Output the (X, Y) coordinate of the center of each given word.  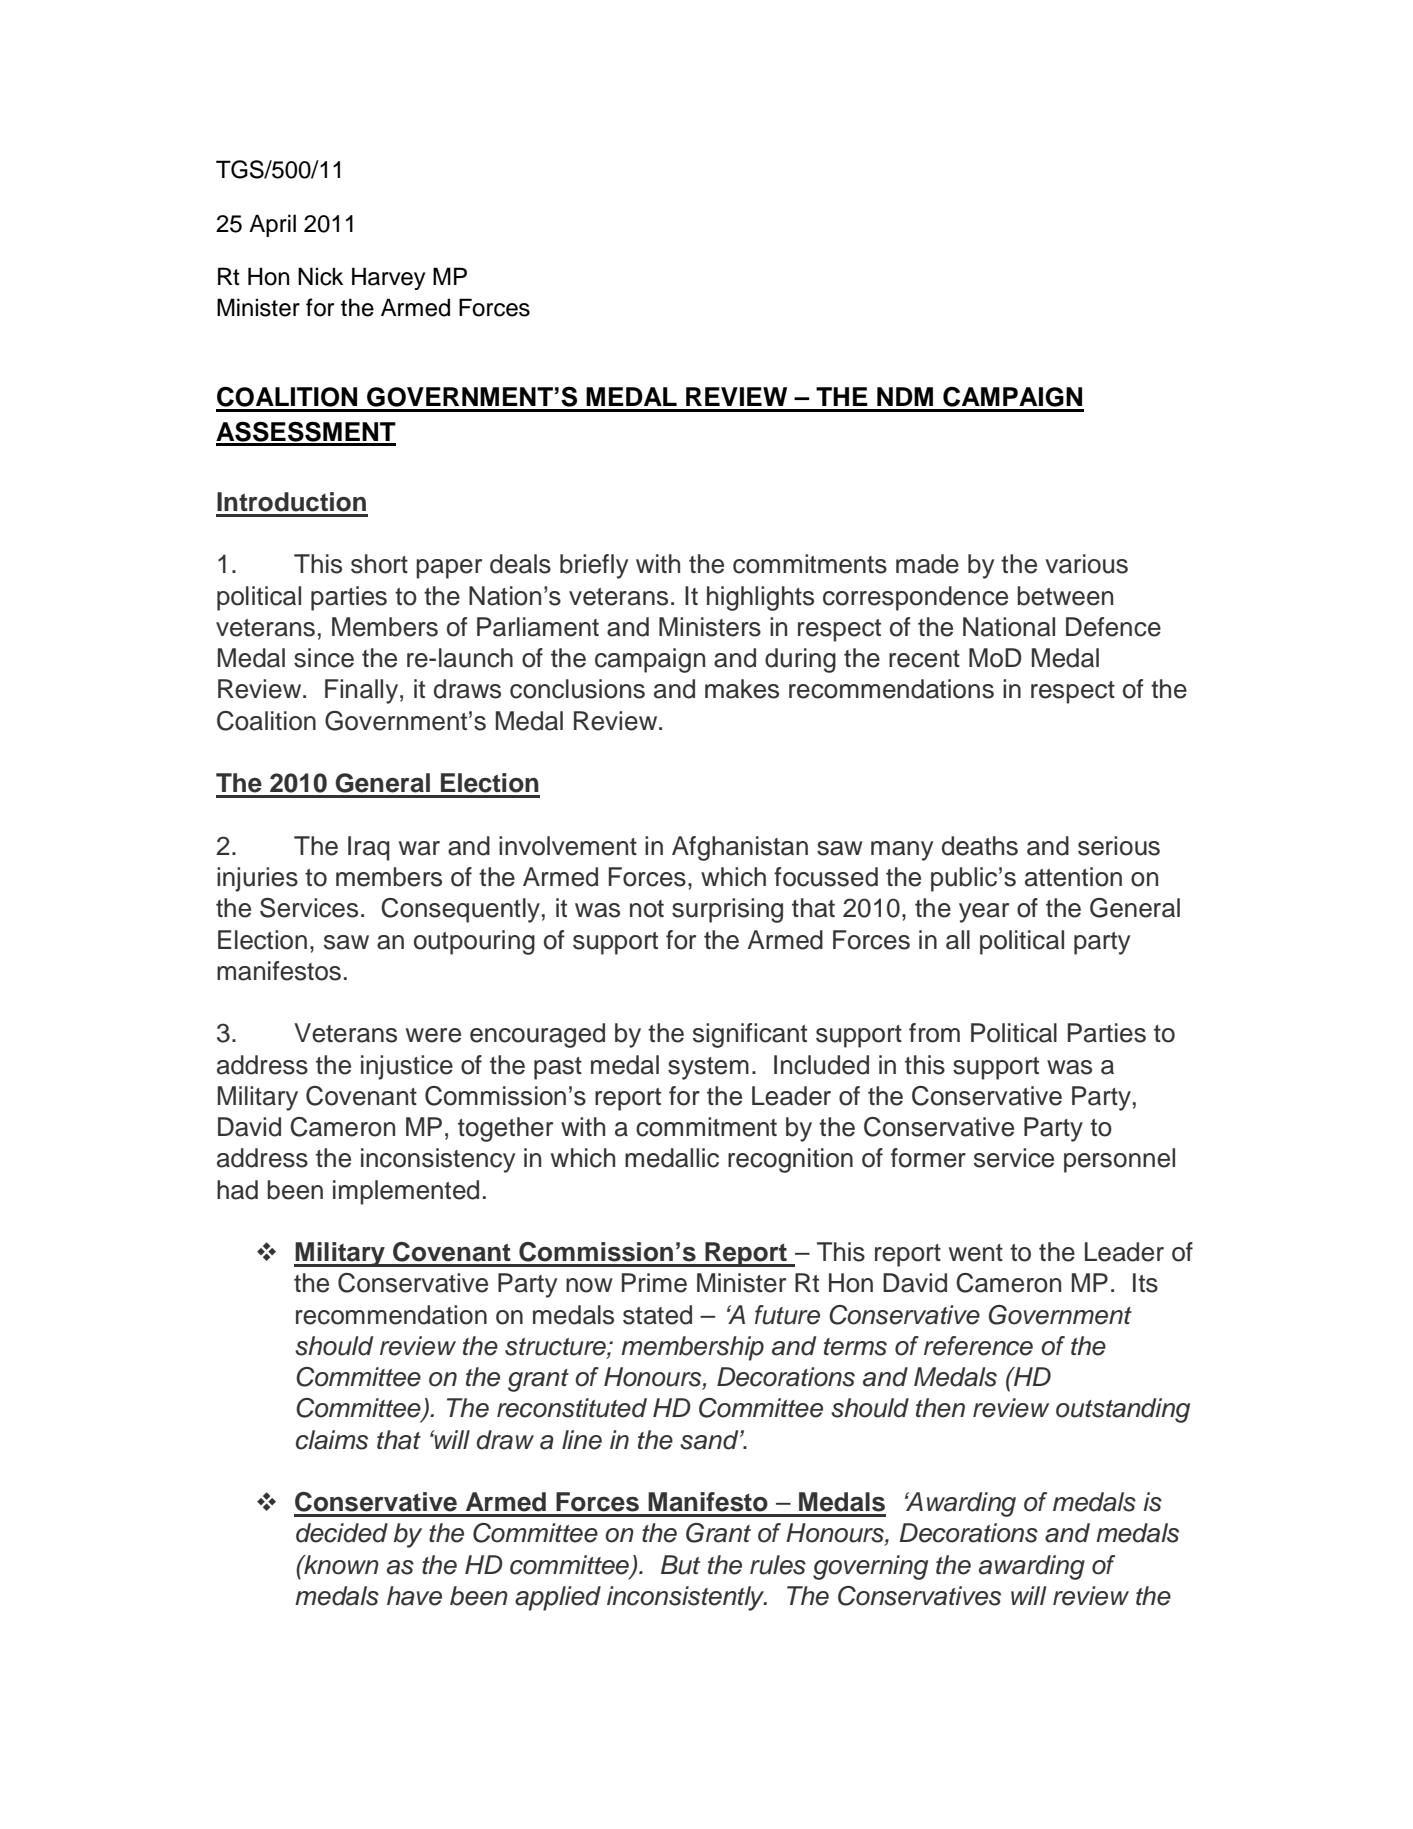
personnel (1119, 1160)
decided (342, 1533)
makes (742, 689)
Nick (320, 276)
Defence (1113, 627)
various (1086, 564)
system (708, 1068)
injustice (407, 1067)
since (324, 658)
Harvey (388, 278)
